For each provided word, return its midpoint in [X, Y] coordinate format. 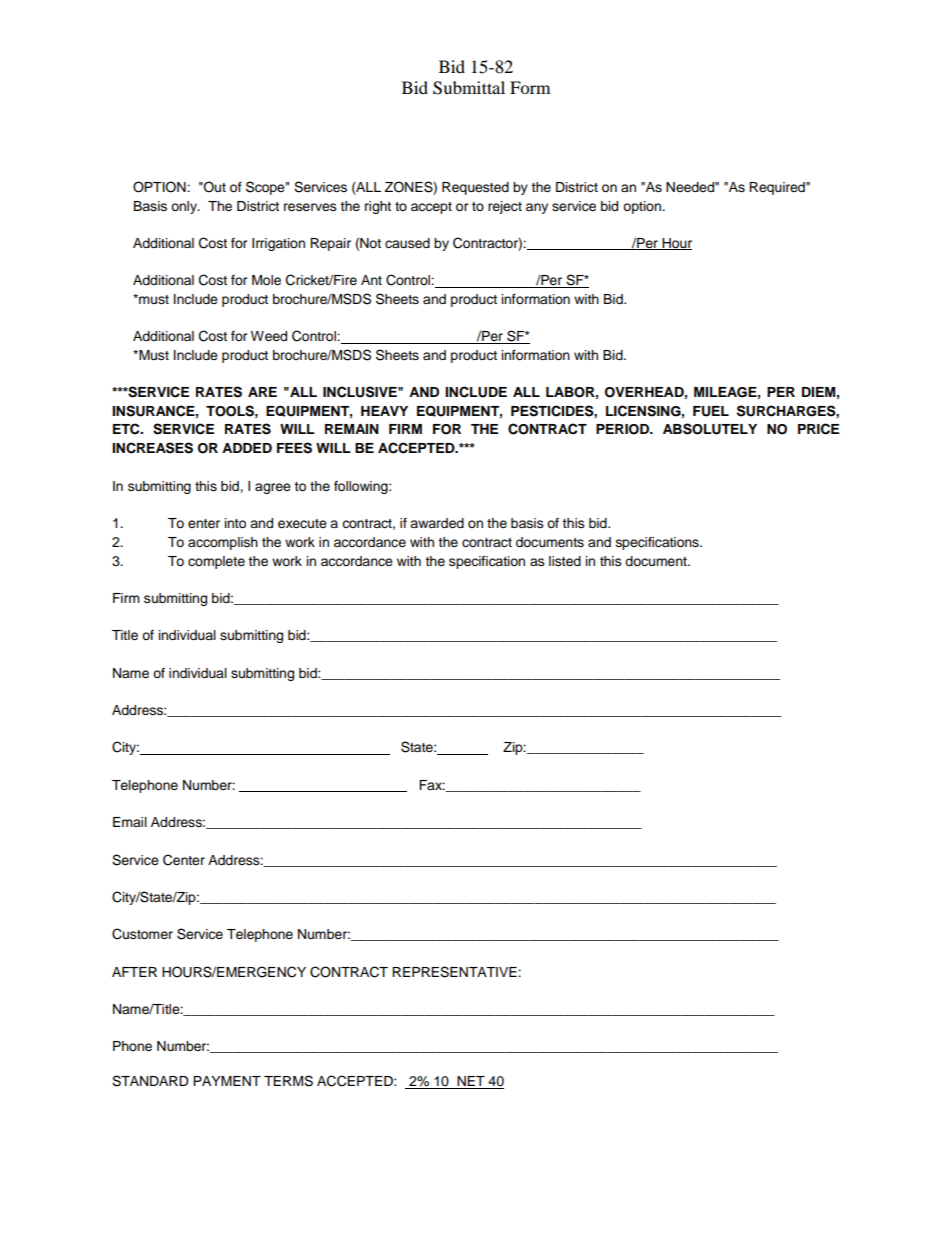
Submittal [469, 88]
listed [565, 561]
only [185, 207]
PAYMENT [227, 1081]
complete [216, 562]
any [537, 208]
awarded [437, 523]
